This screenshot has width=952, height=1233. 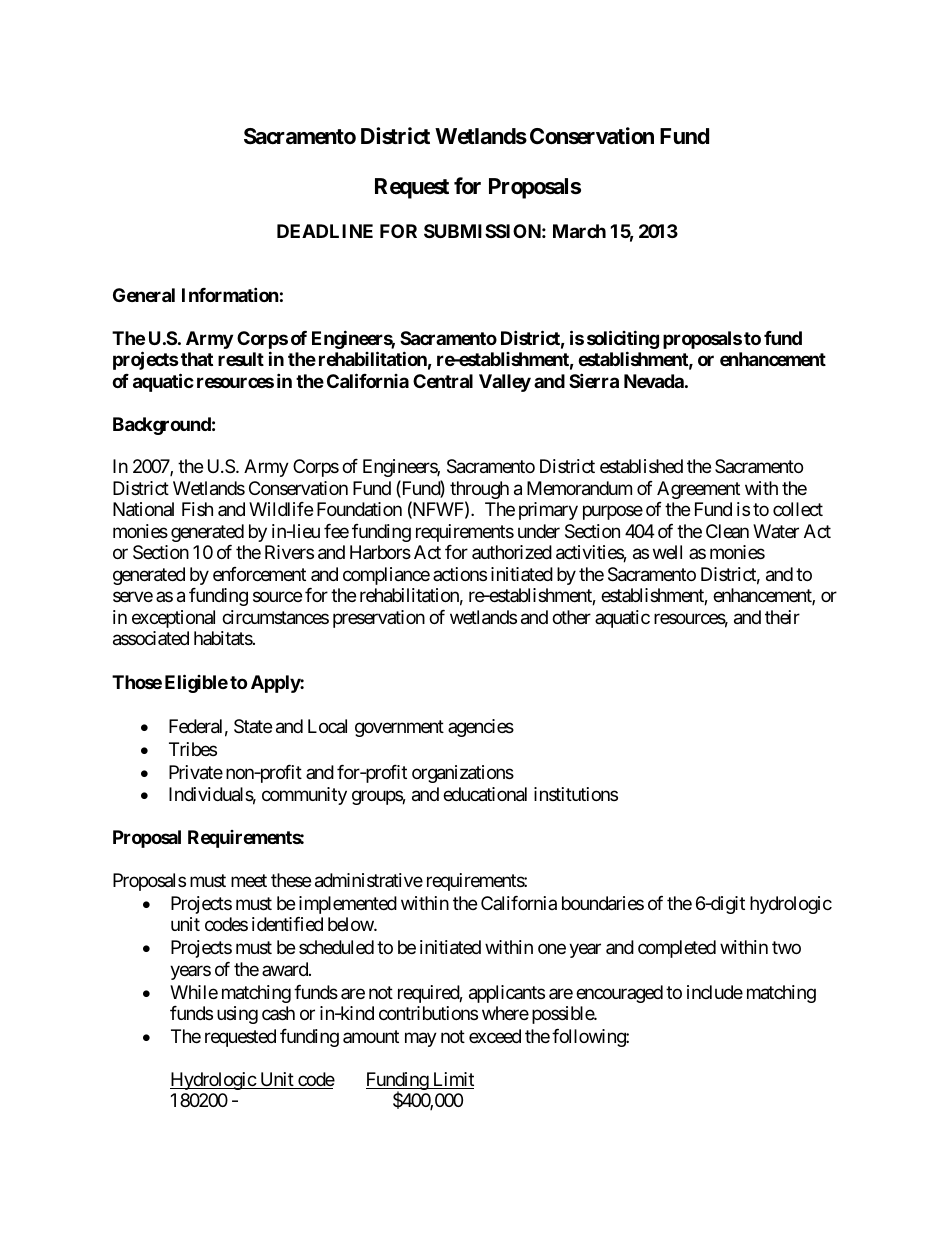 I want to click on using, so click(x=237, y=1015).
